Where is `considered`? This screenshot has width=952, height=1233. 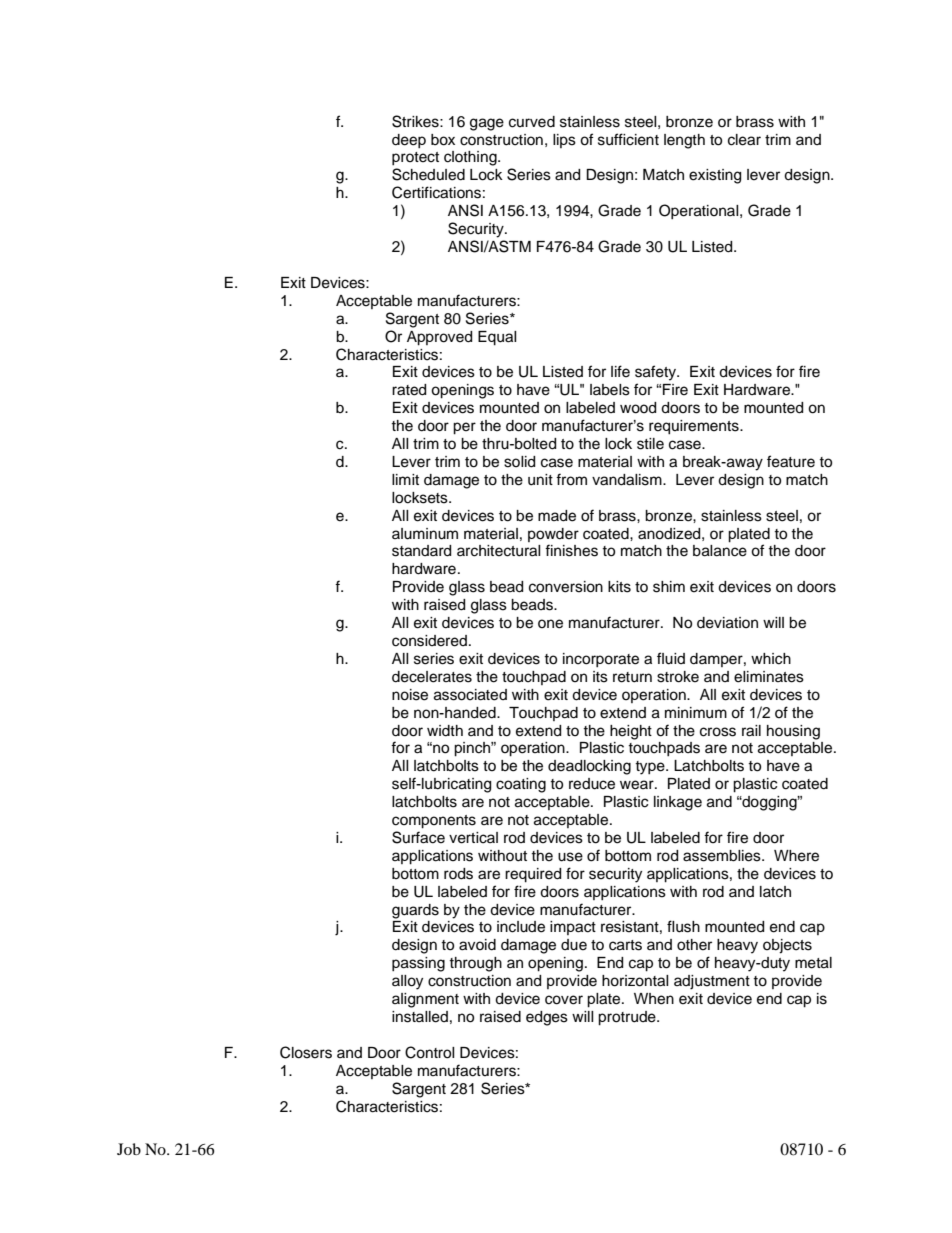
considered is located at coordinates (431, 641).
